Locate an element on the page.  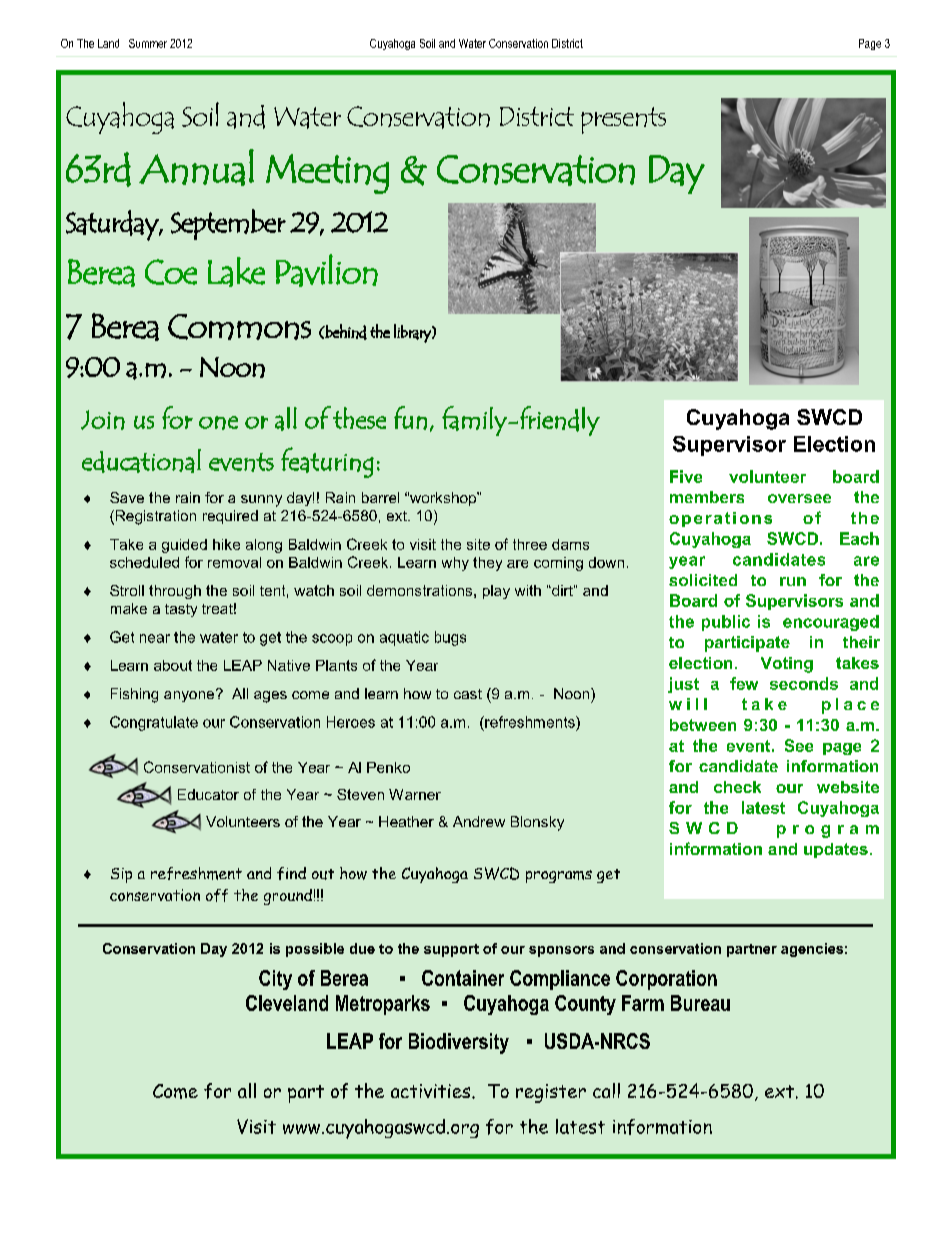
City is located at coordinates (275, 980).
